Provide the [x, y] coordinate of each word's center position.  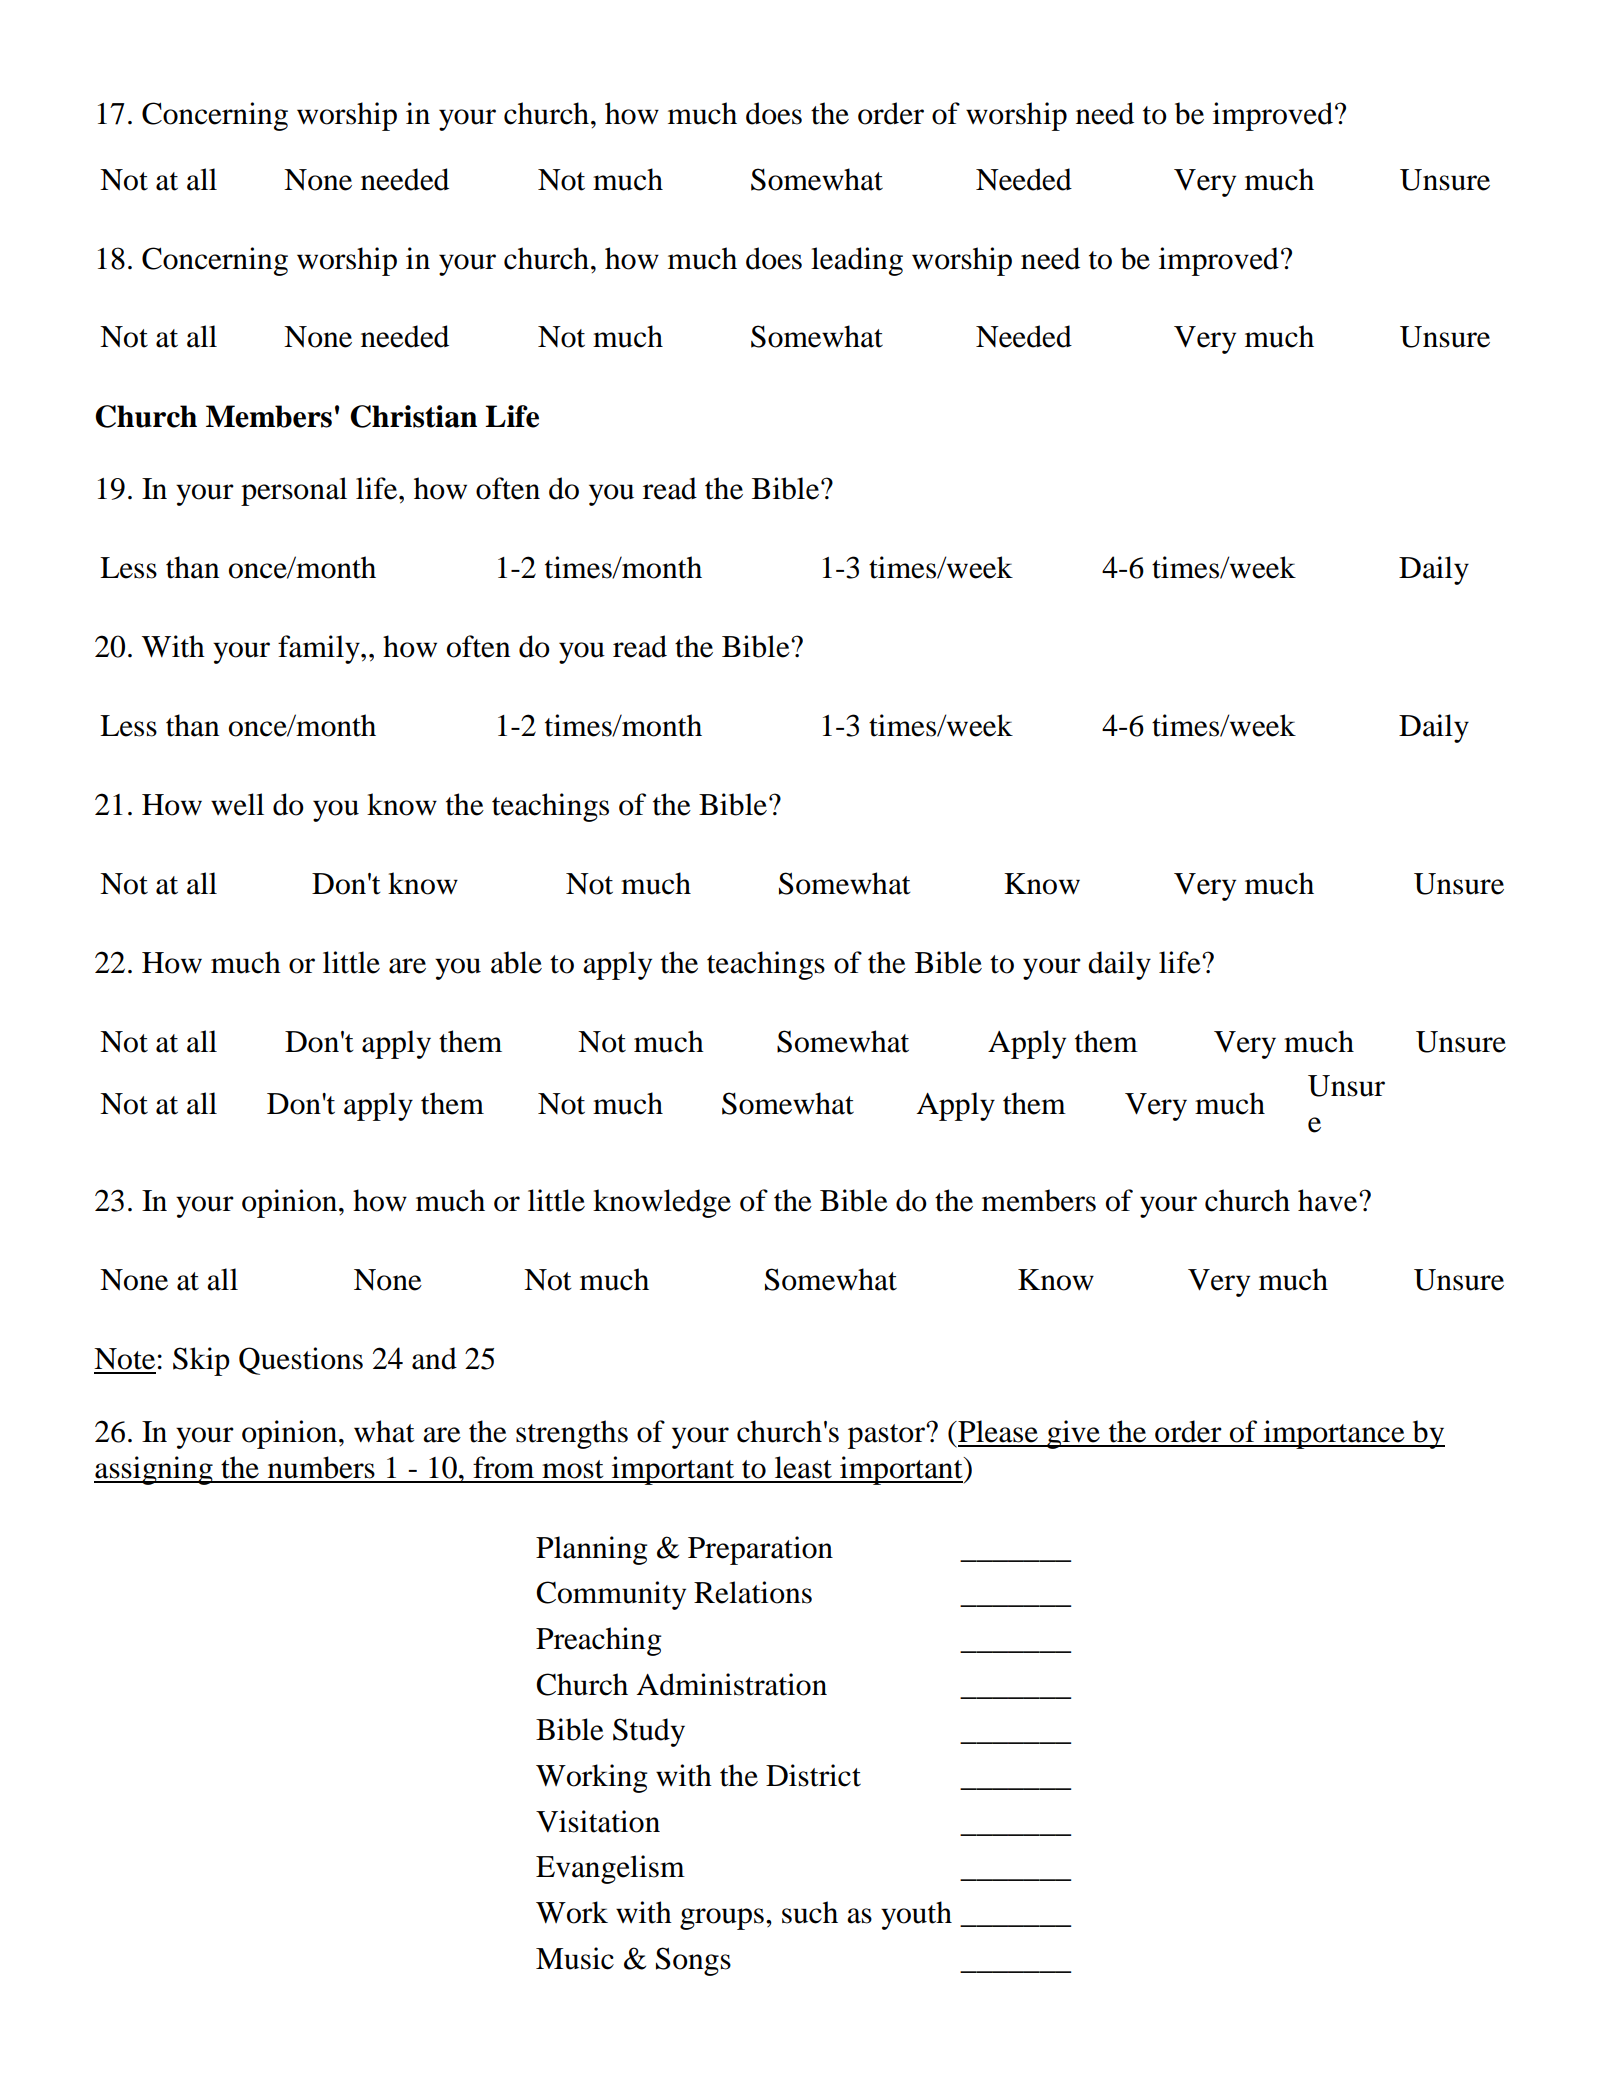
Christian [413, 416]
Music [575, 1958]
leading [857, 261]
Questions [301, 1361]
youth [916, 1915]
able [516, 962]
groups [722, 1919]
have [1329, 1200]
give [1073, 1434]
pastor [887, 1436]
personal [294, 491]
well [237, 804]
